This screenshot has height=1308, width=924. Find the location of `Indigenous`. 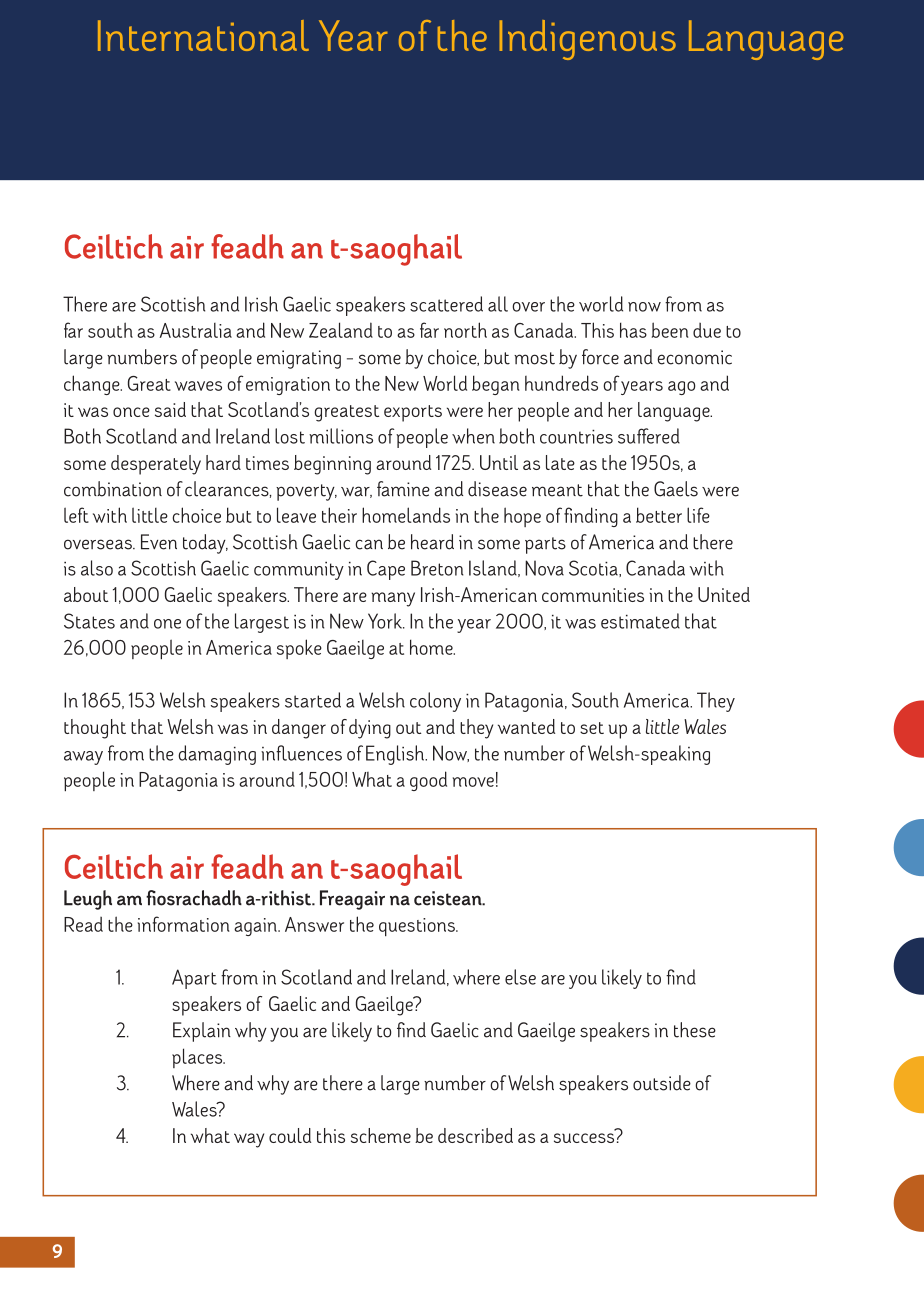

Indigenous is located at coordinates (587, 40).
